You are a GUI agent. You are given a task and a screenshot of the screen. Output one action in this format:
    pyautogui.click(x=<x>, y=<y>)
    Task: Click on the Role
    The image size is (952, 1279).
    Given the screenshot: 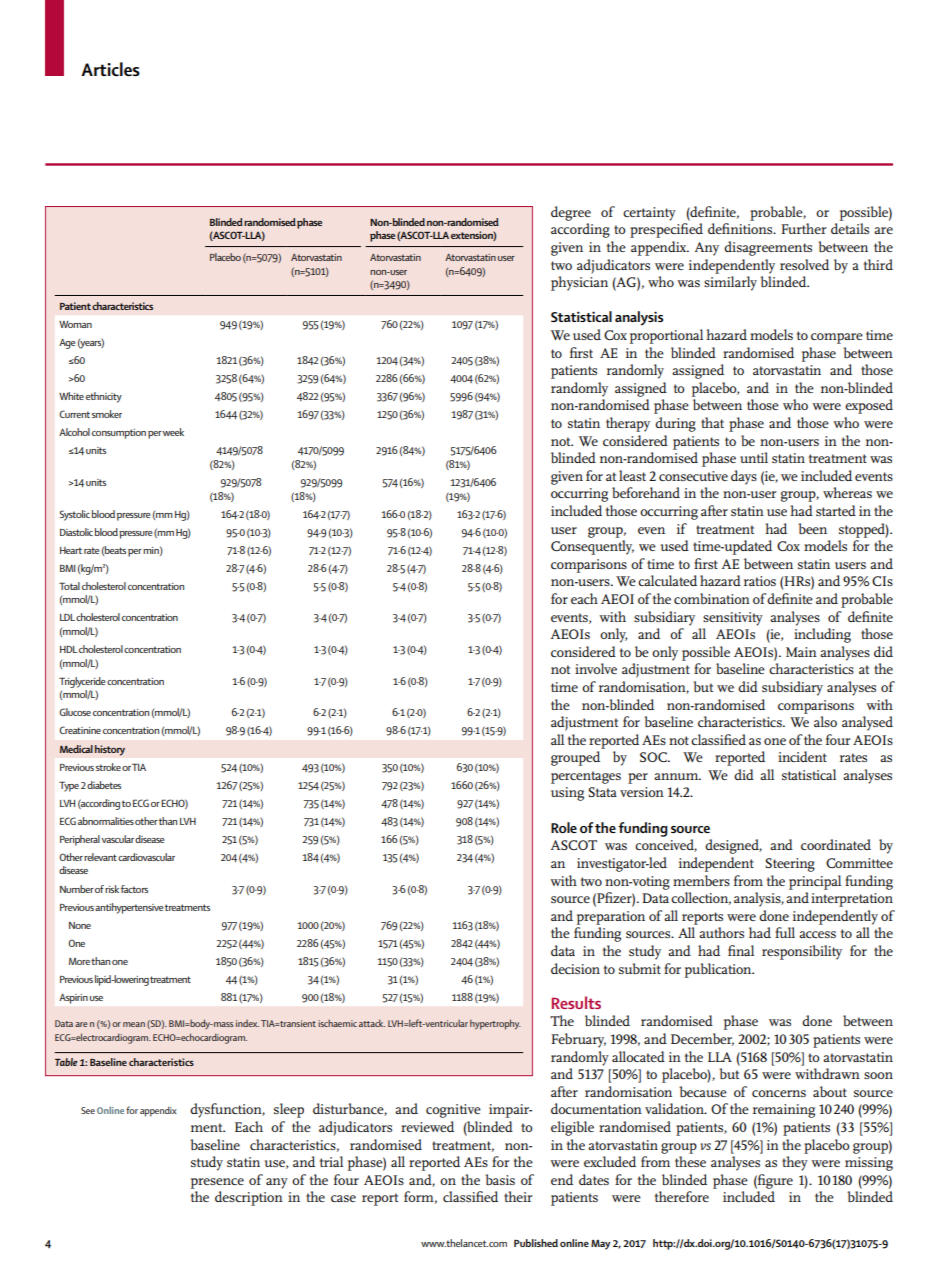 What is the action you would take?
    pyautogui.click(x=564, y=827)
